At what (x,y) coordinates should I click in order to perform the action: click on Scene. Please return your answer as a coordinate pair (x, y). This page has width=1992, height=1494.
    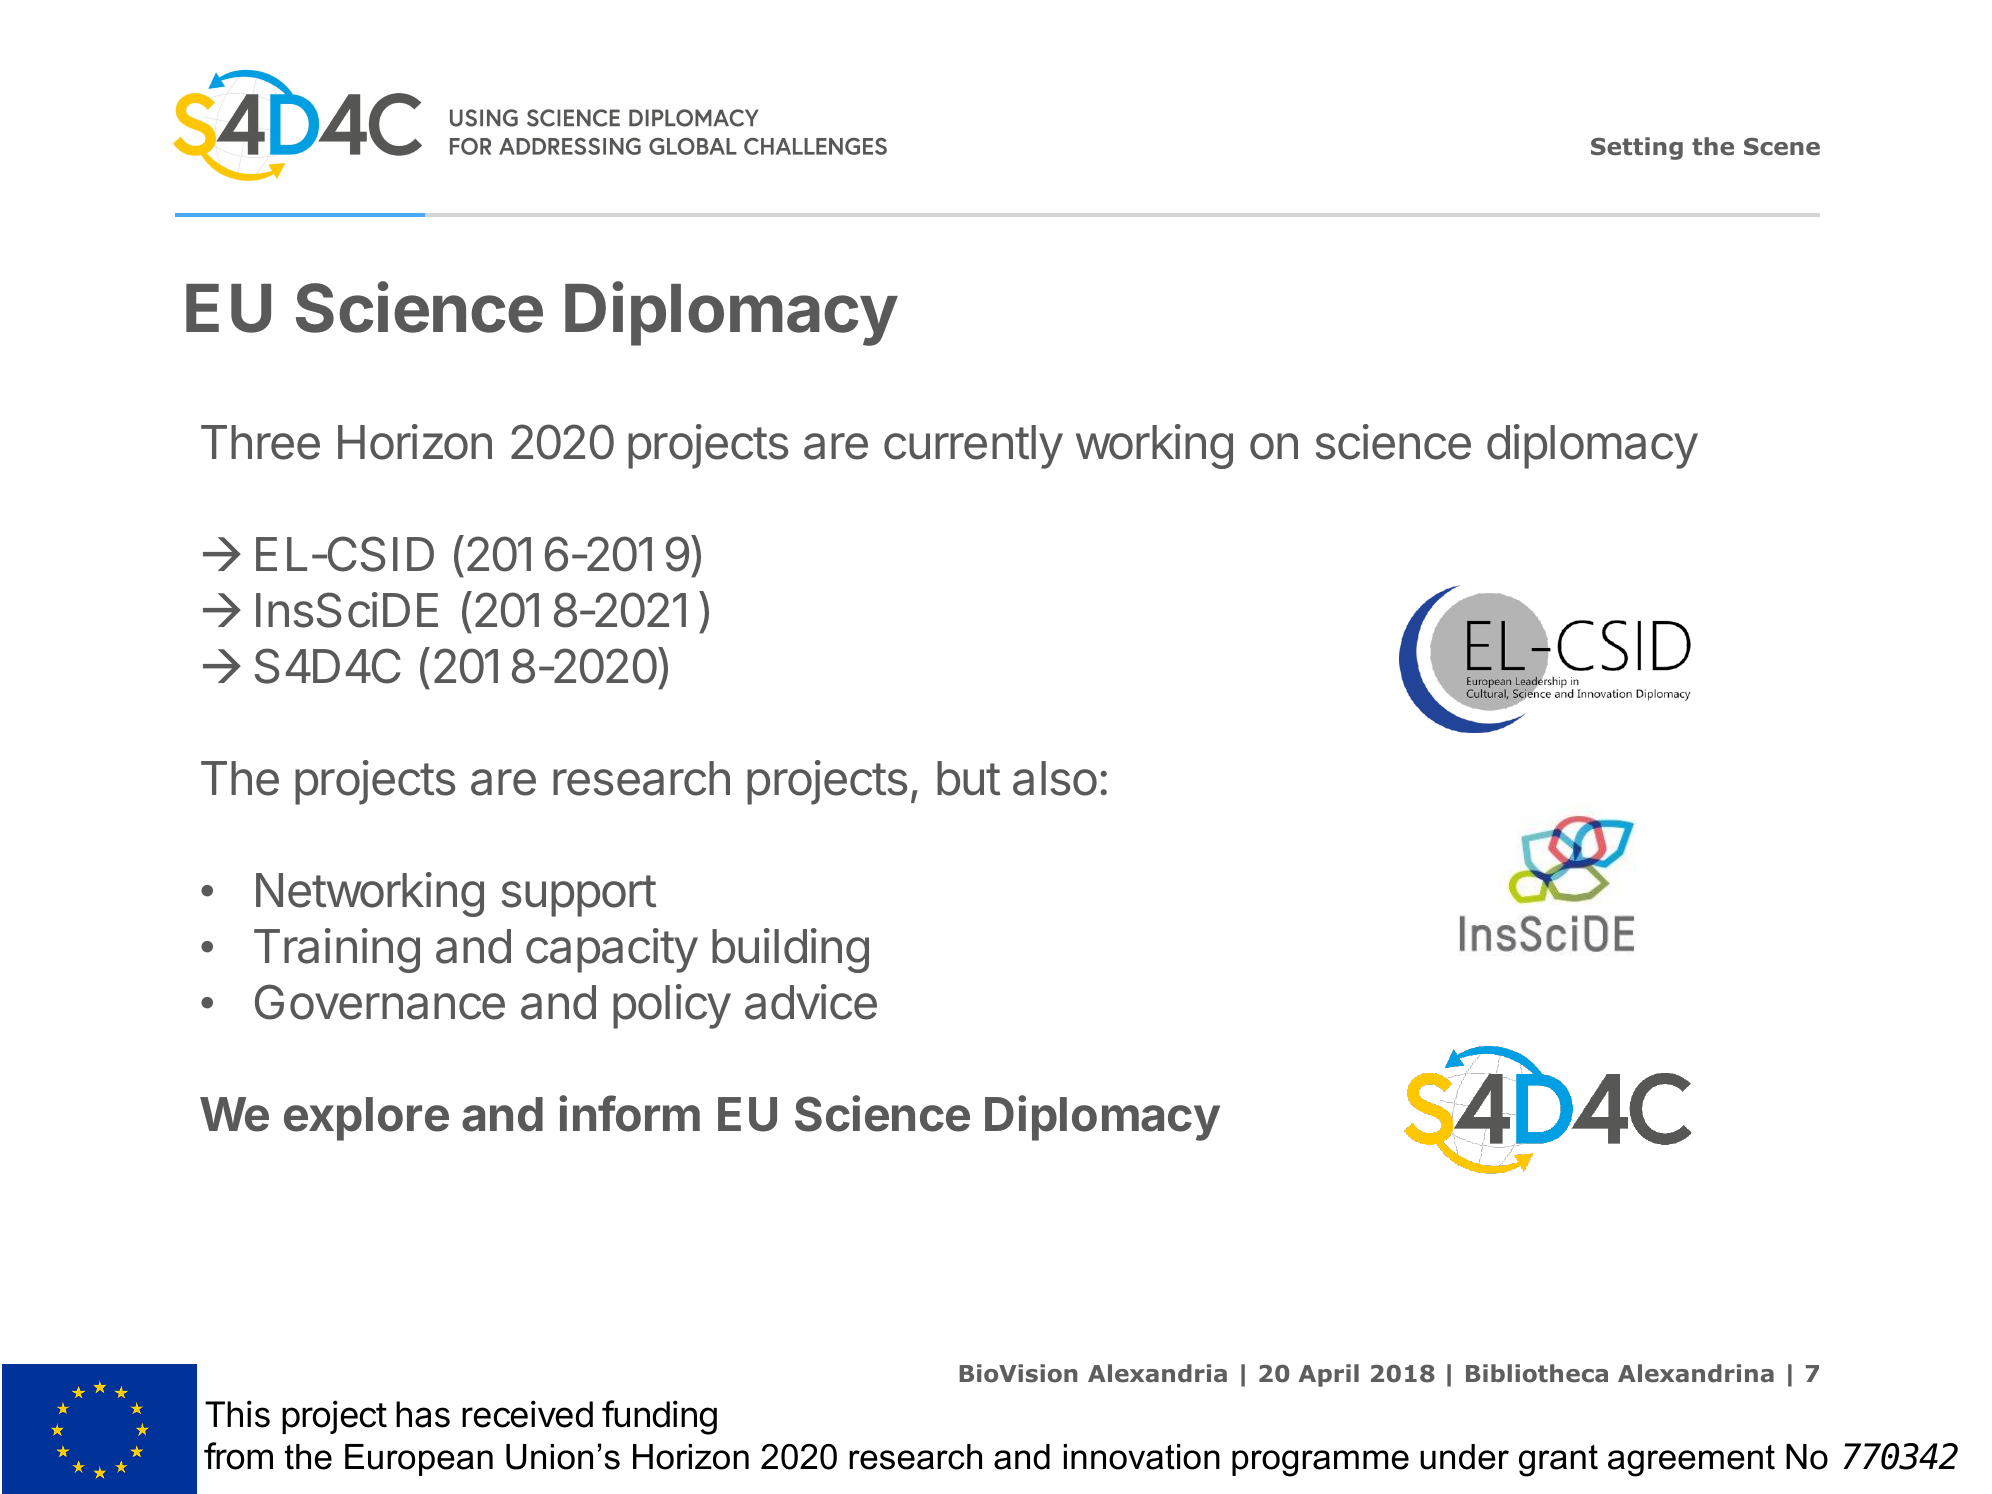
    Looking at the image, I should click on (1782, 147).
